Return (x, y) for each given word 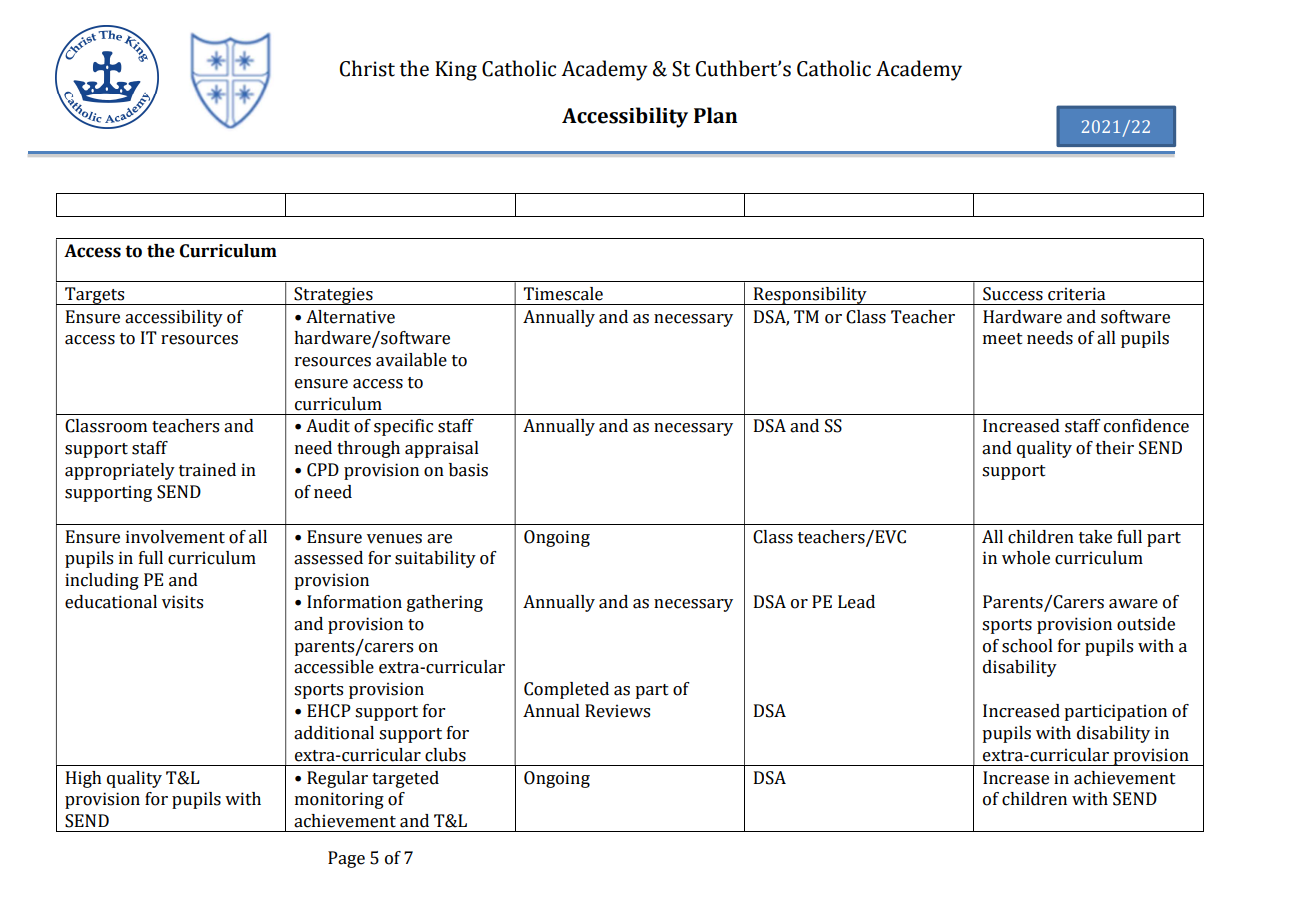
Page (346, 859)
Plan (716, 115)
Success (1013, 294)
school (1027, 646)
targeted (405, 779)
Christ (367, 68)
